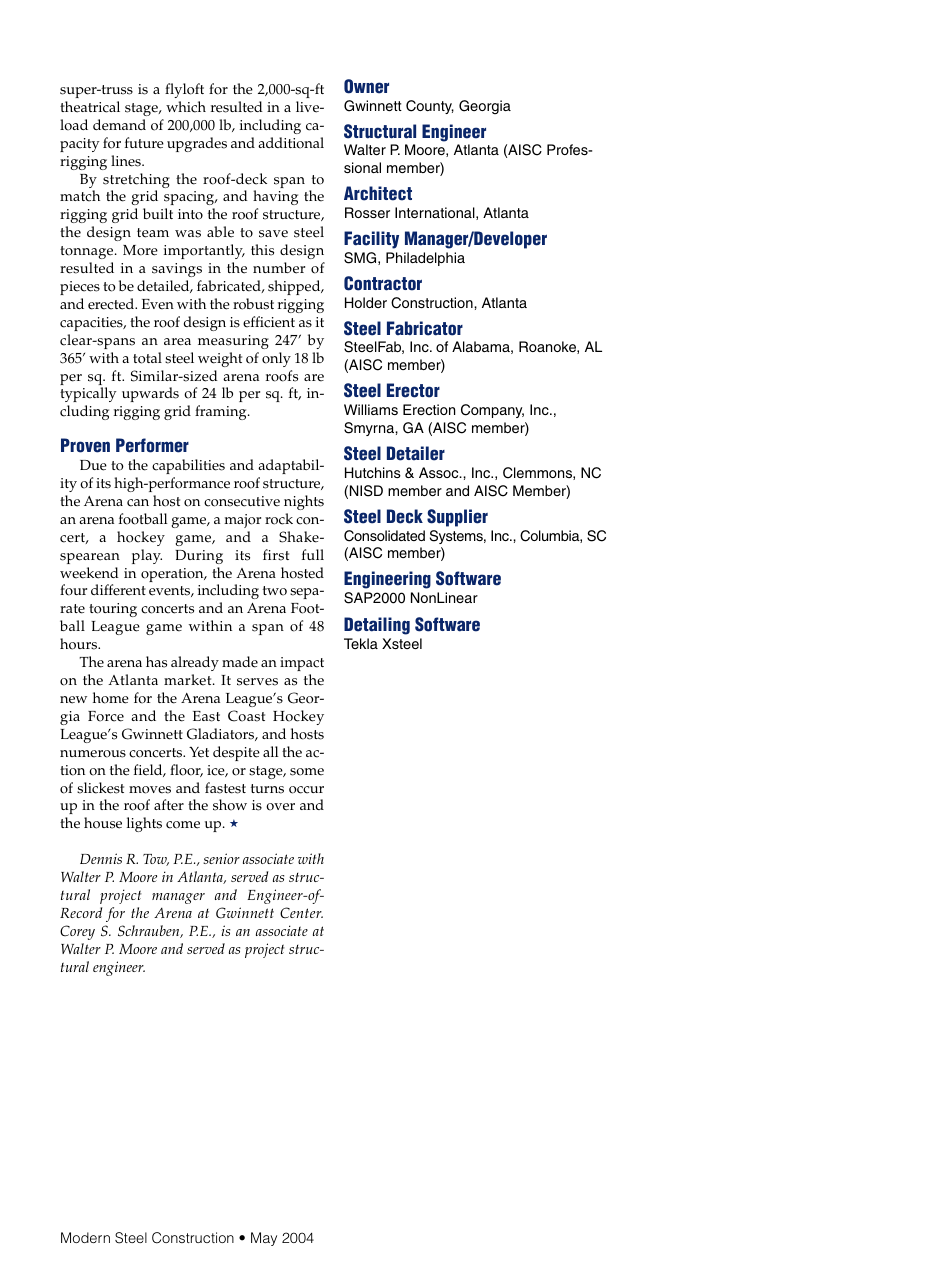  What do you see at coordinates (301, 912) in the image?
I see `Center` at bounding box center [301, 912].
